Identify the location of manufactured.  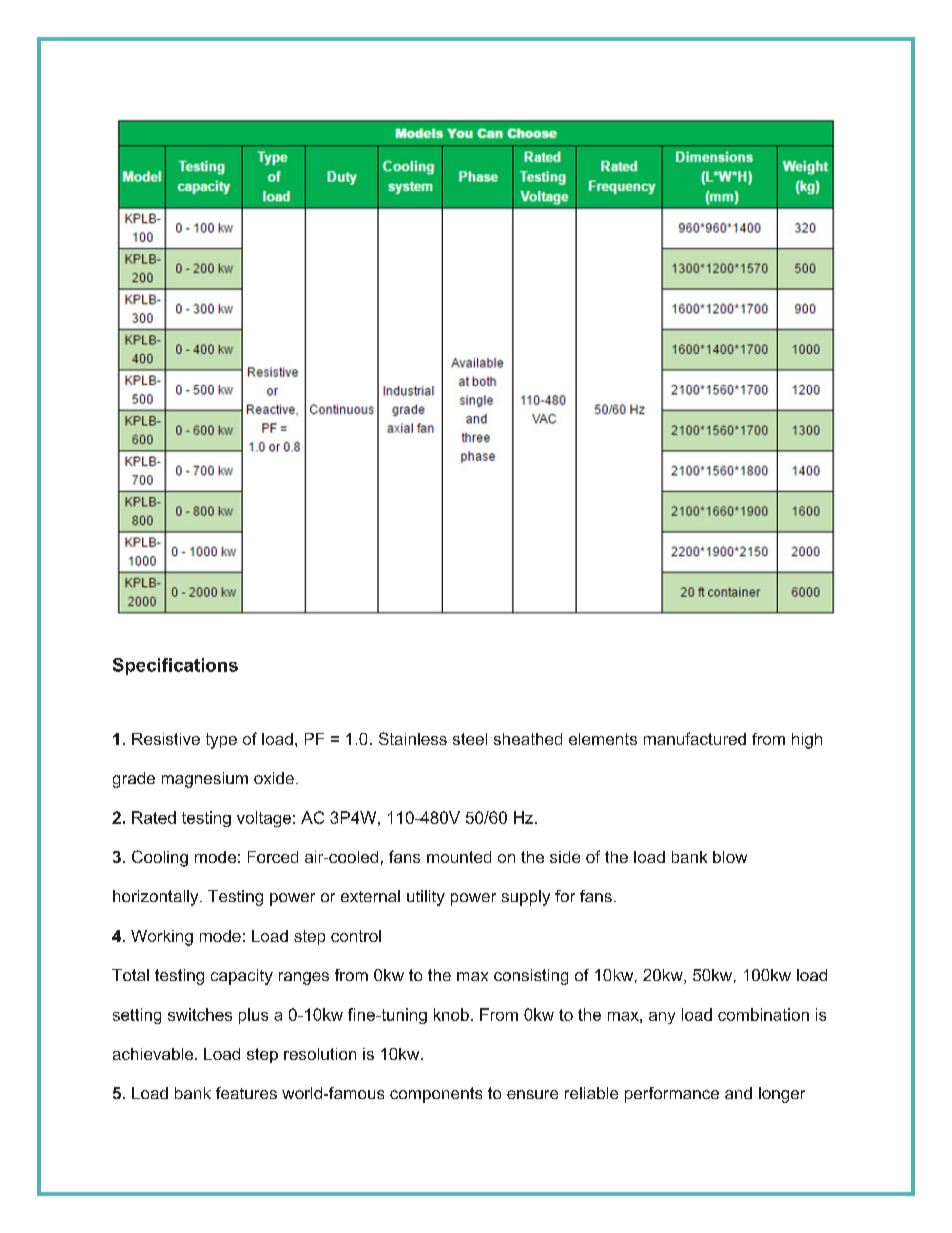
(695, 738).
